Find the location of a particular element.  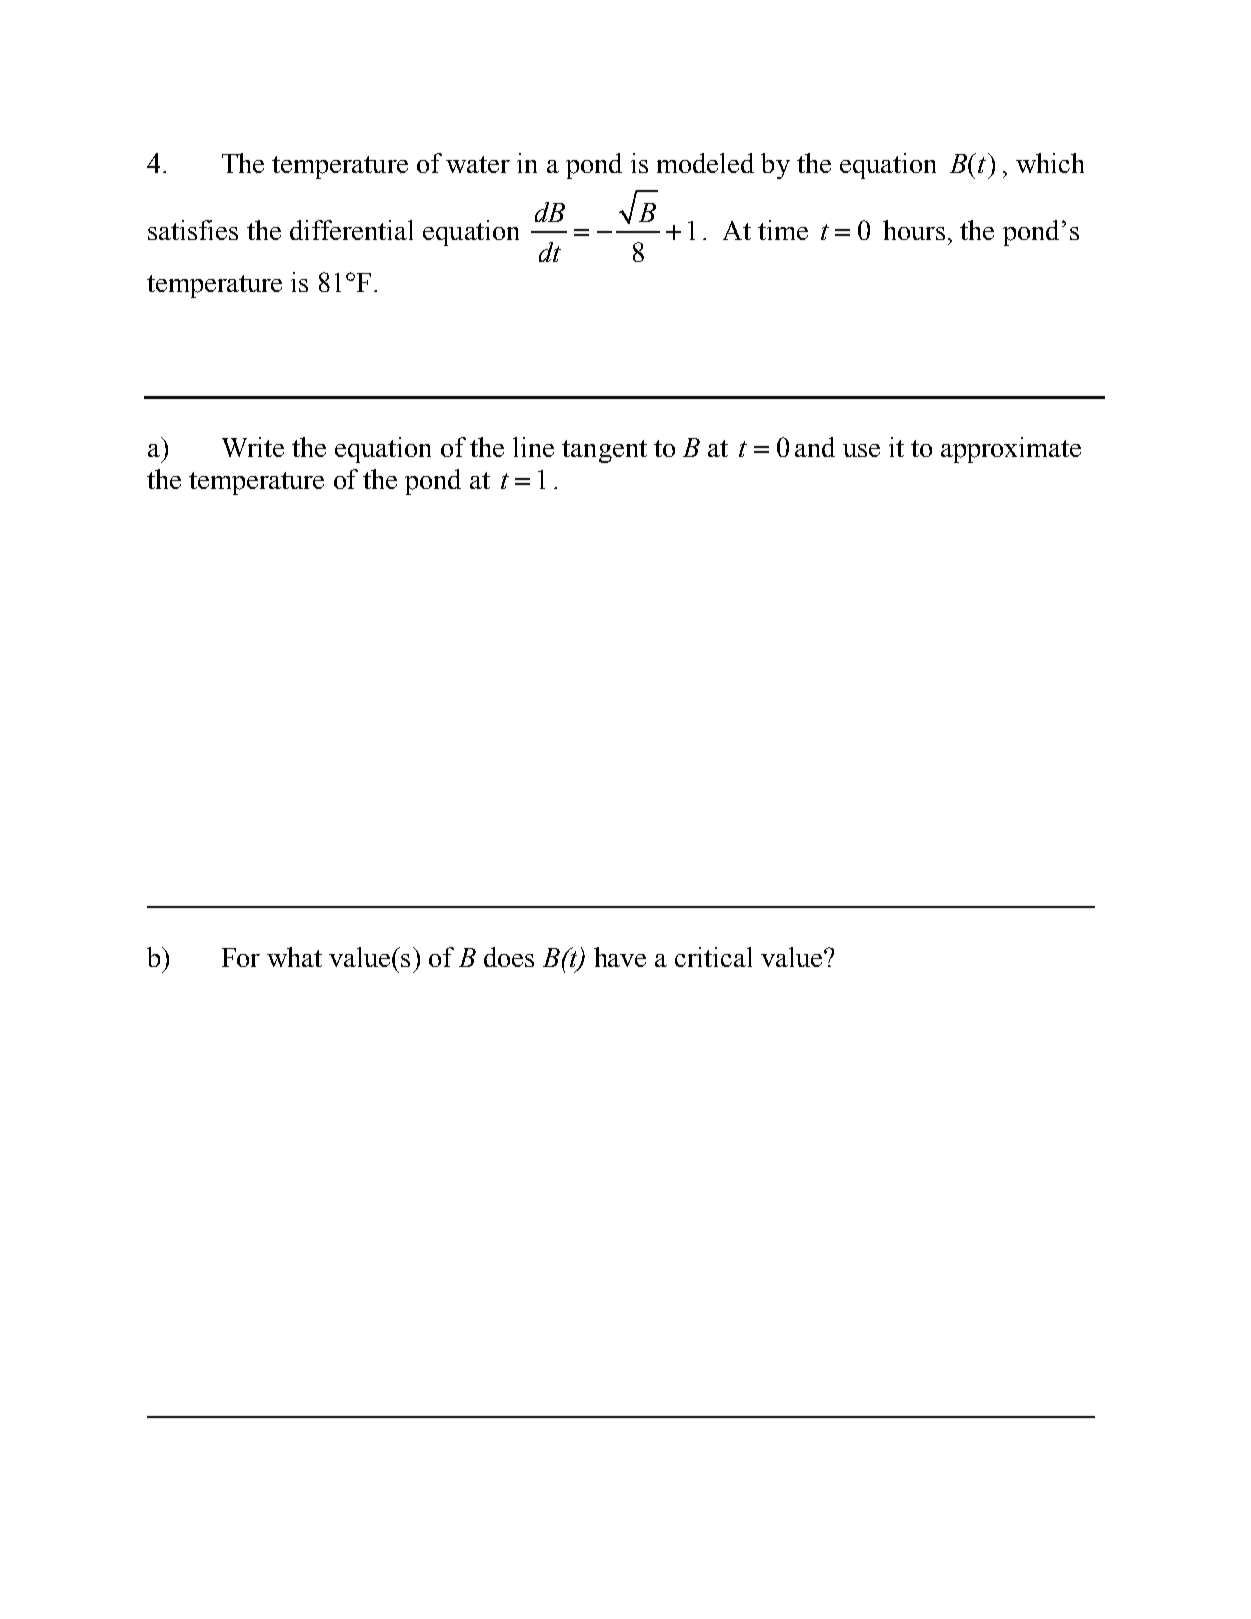

what is located at coordinates (294, 957).
